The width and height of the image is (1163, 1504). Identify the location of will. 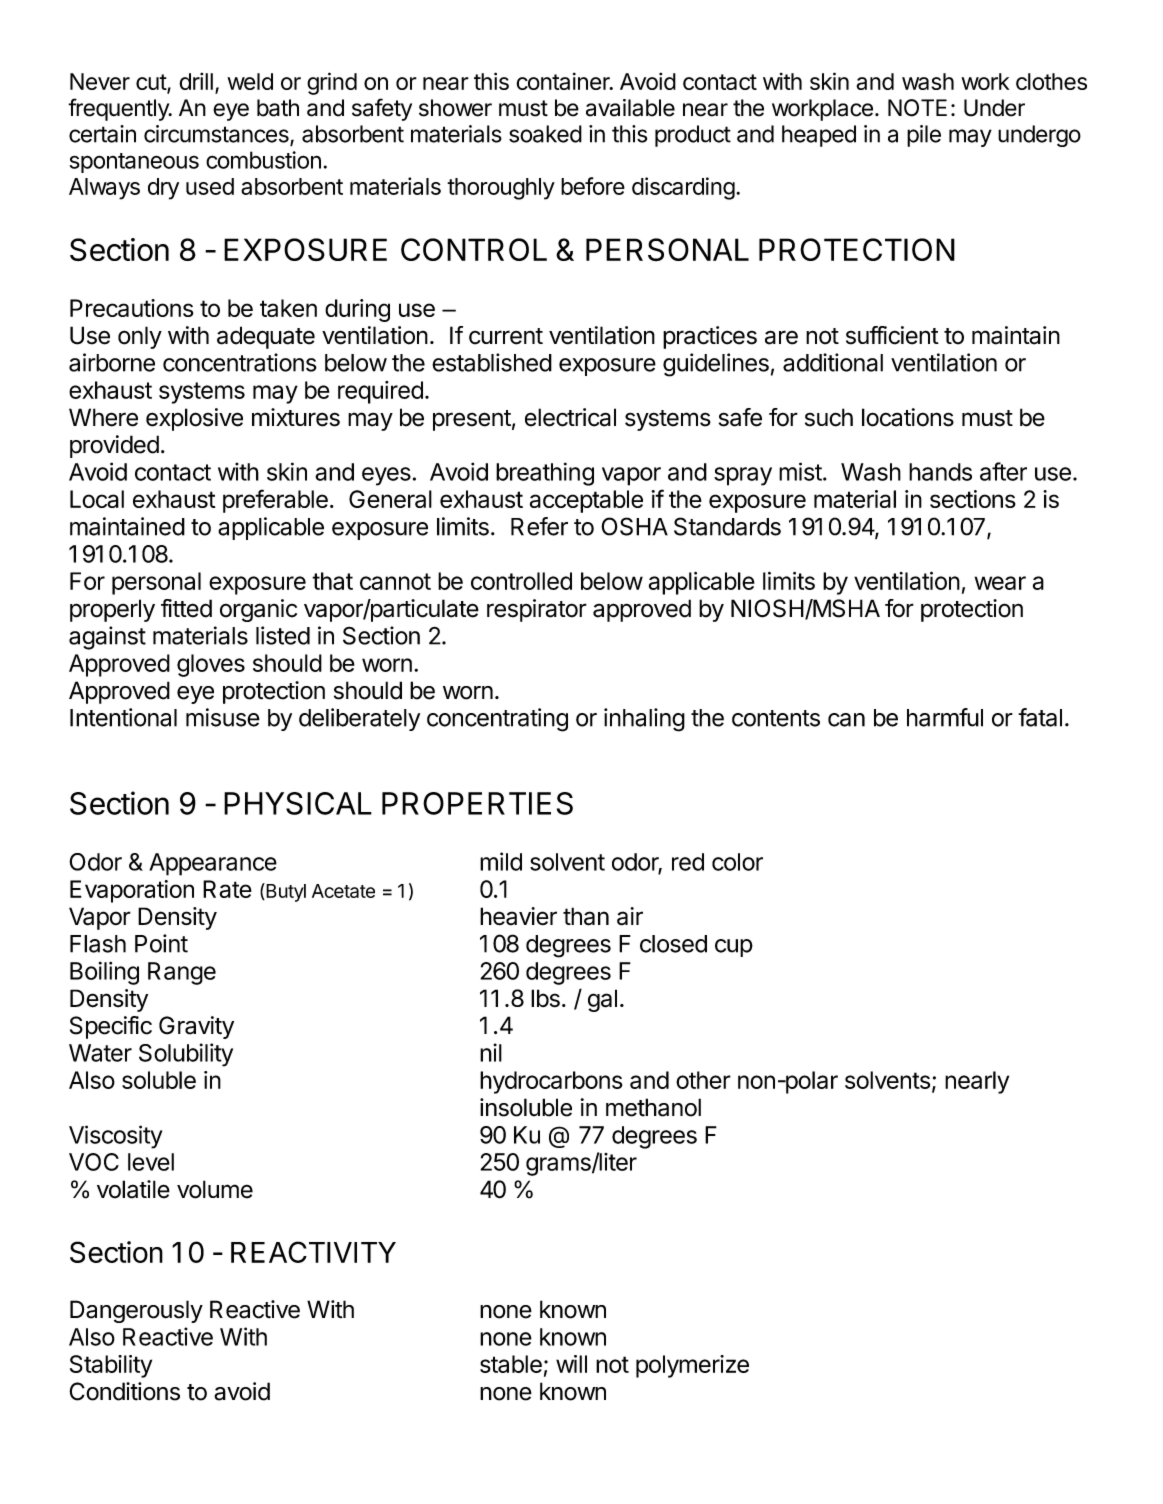
(571, 1364).
